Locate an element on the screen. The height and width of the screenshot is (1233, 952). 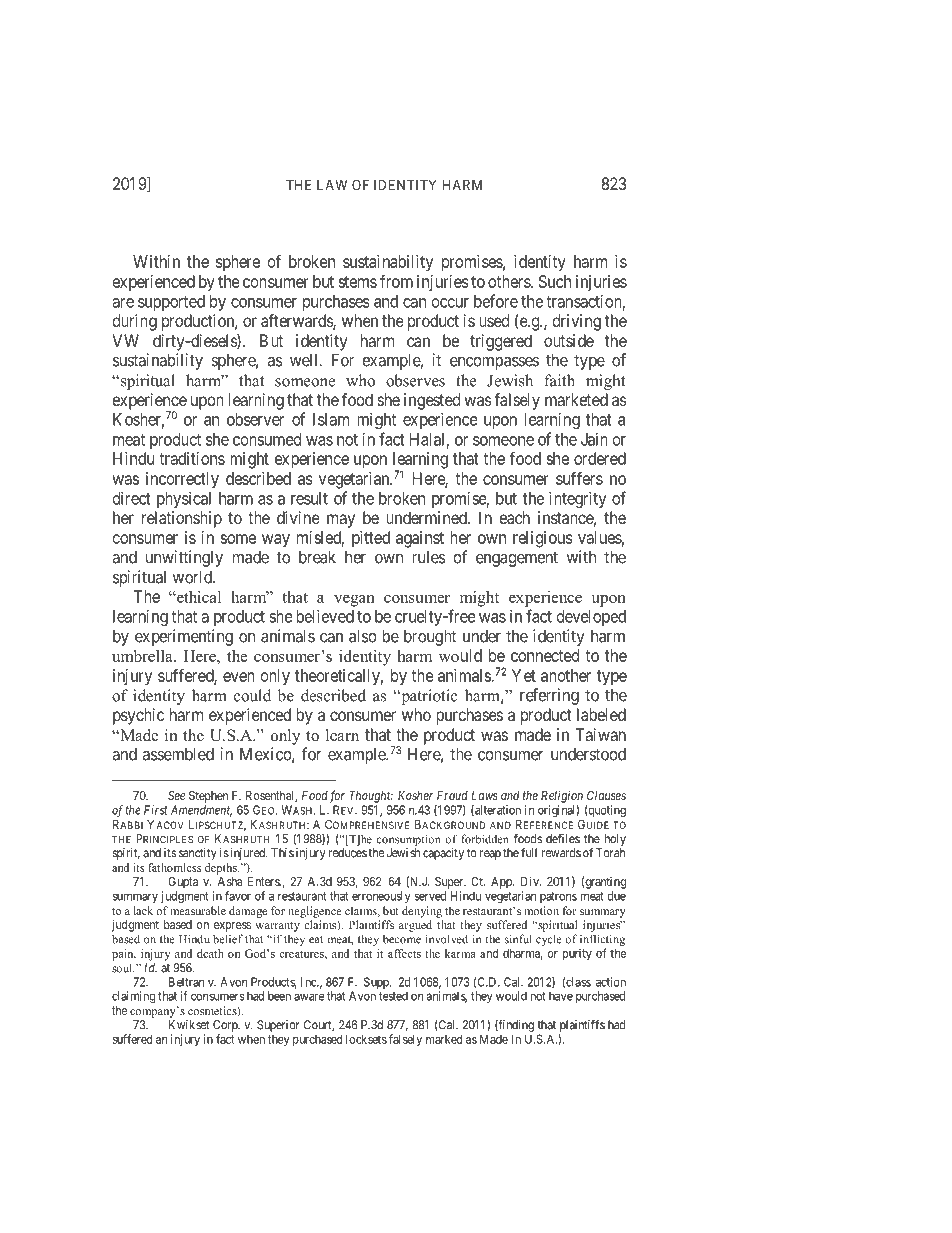
Such is located at coordinates (555, 281).
